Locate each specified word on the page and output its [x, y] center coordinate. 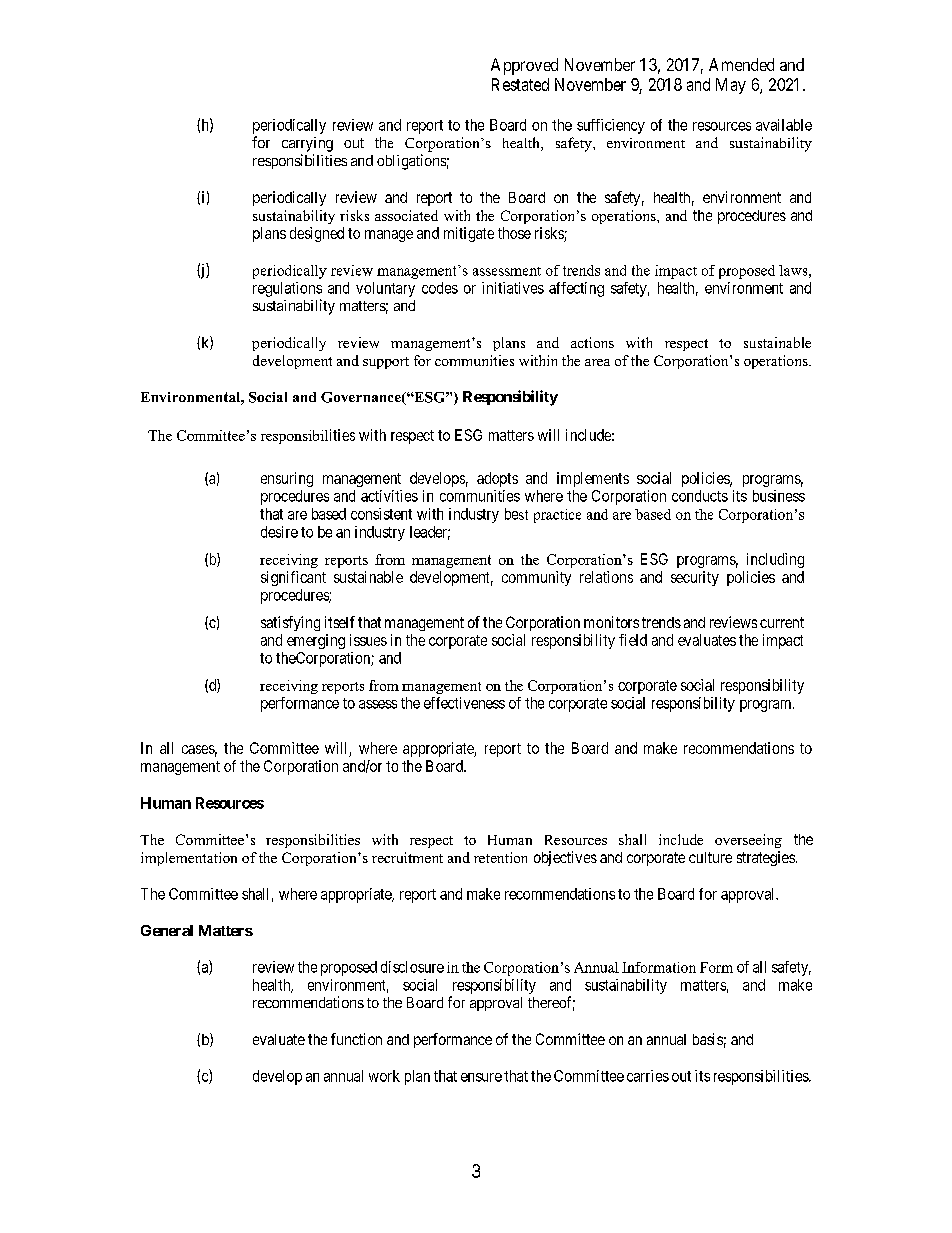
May [731, 86]
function [356, 1039]
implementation [189, 859]
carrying [307, 144]
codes [440, 288]
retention [500, 857]
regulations [287, 289]
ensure [481, 1077]
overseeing [748, 841]
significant [293, 578]
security [695, 578]
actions [592, 342]
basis [708, 1039]
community [536, 578]
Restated [520, 84]
